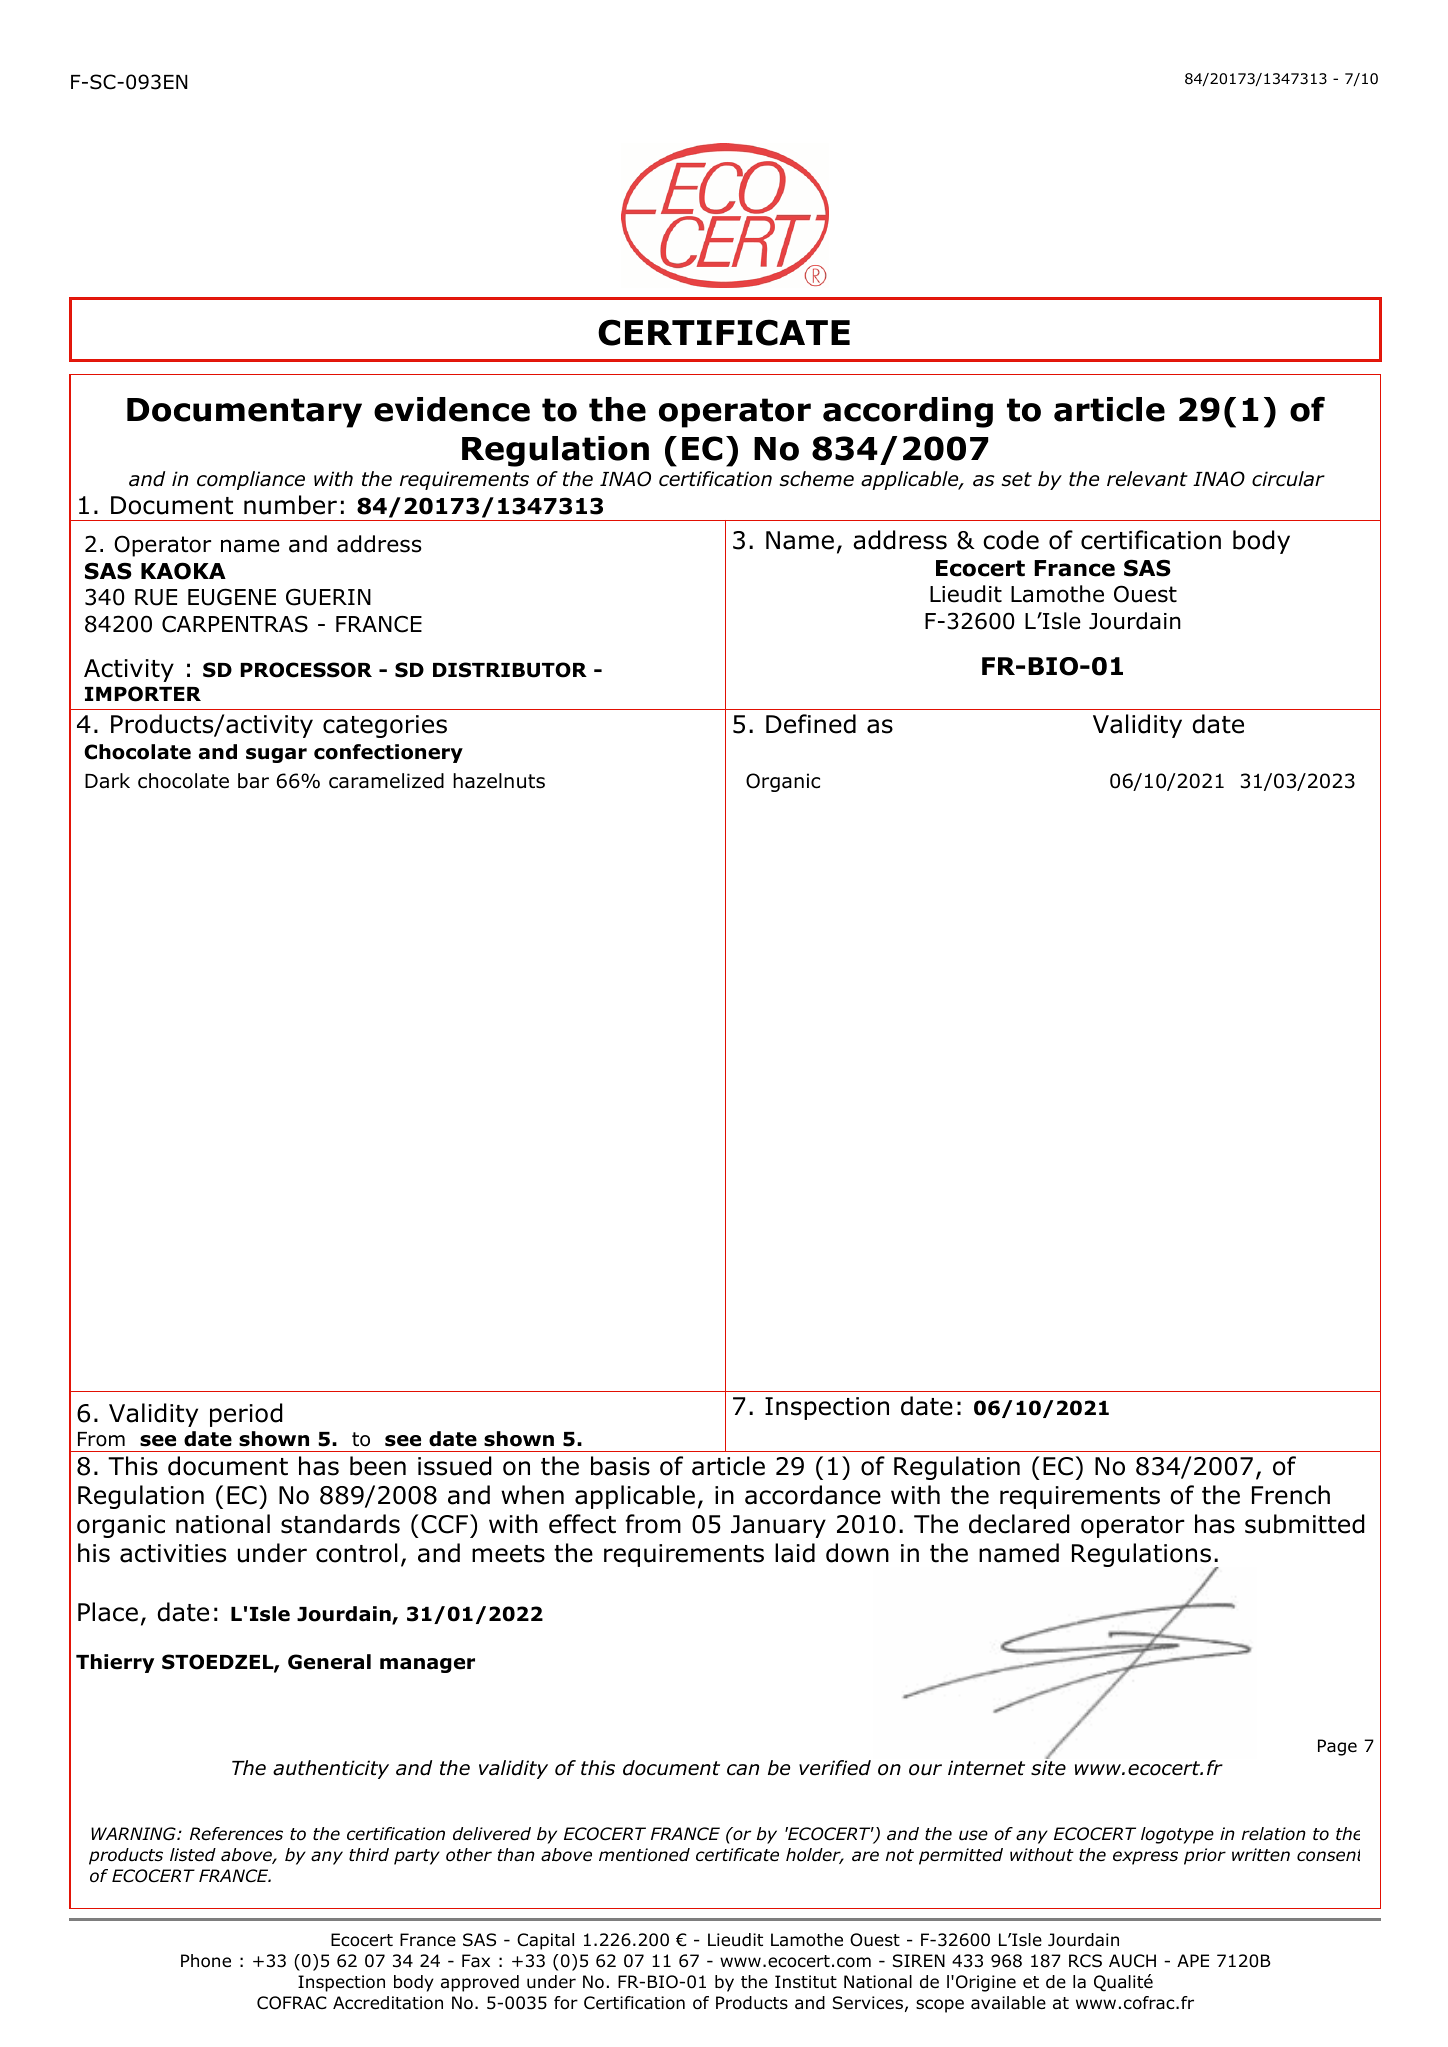 The width and height of the image is (1448, 2047). I want to click on Defined, so click(811, 724).
